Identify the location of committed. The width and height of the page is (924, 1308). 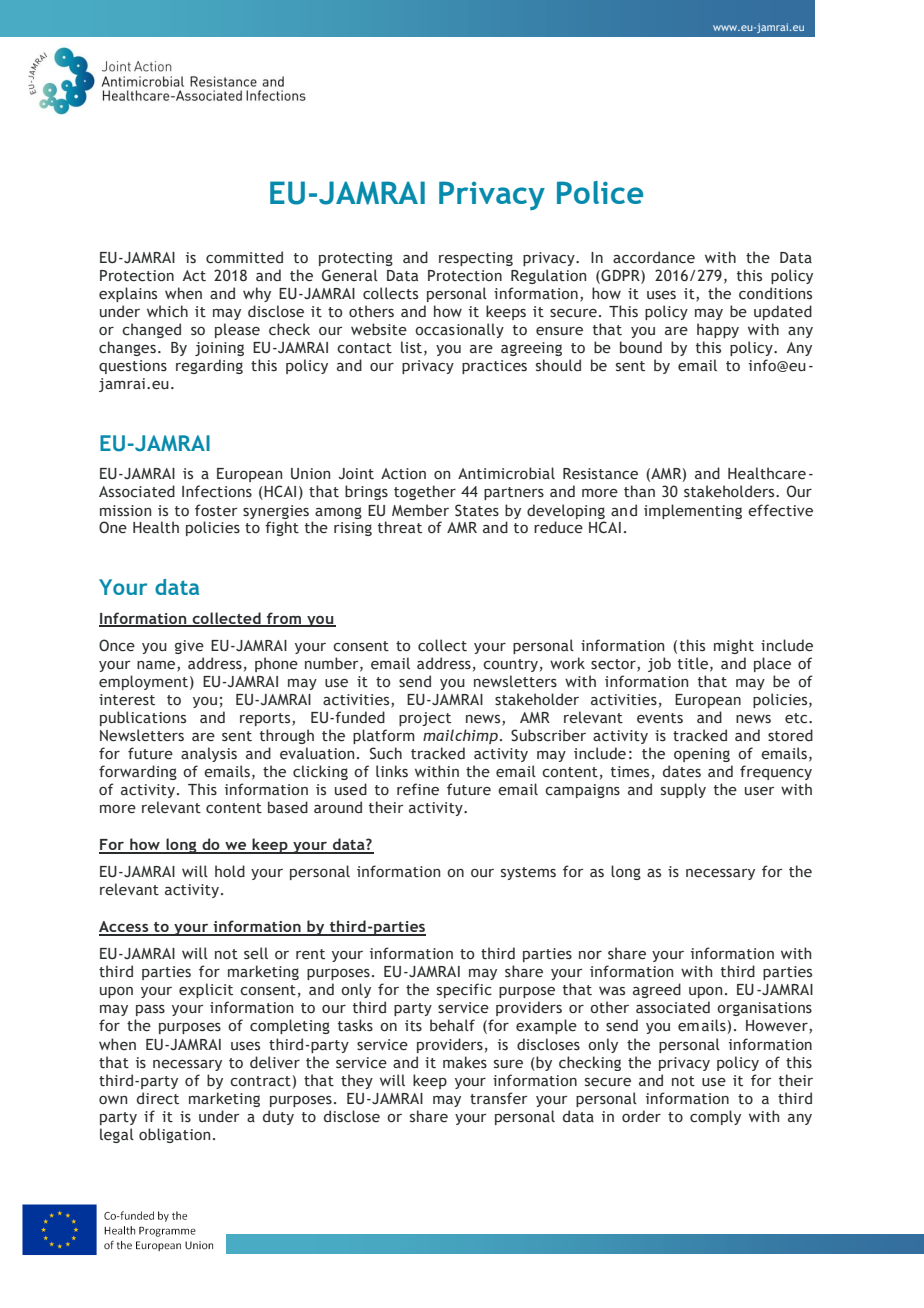
(244, 257).
